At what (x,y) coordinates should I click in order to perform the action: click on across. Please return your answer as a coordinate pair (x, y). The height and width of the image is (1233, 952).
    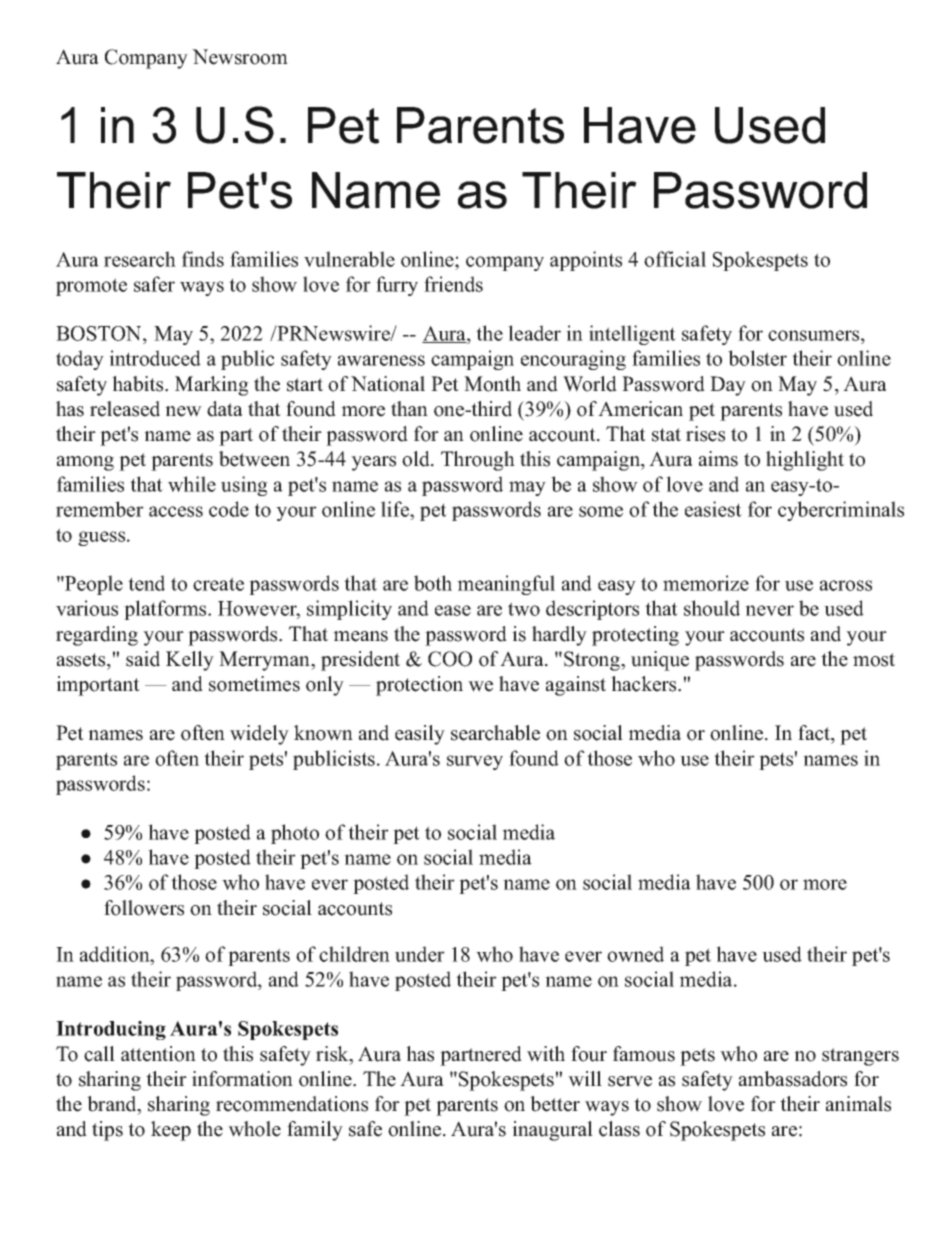
    Looking at the image, I should click on (846, 585).
